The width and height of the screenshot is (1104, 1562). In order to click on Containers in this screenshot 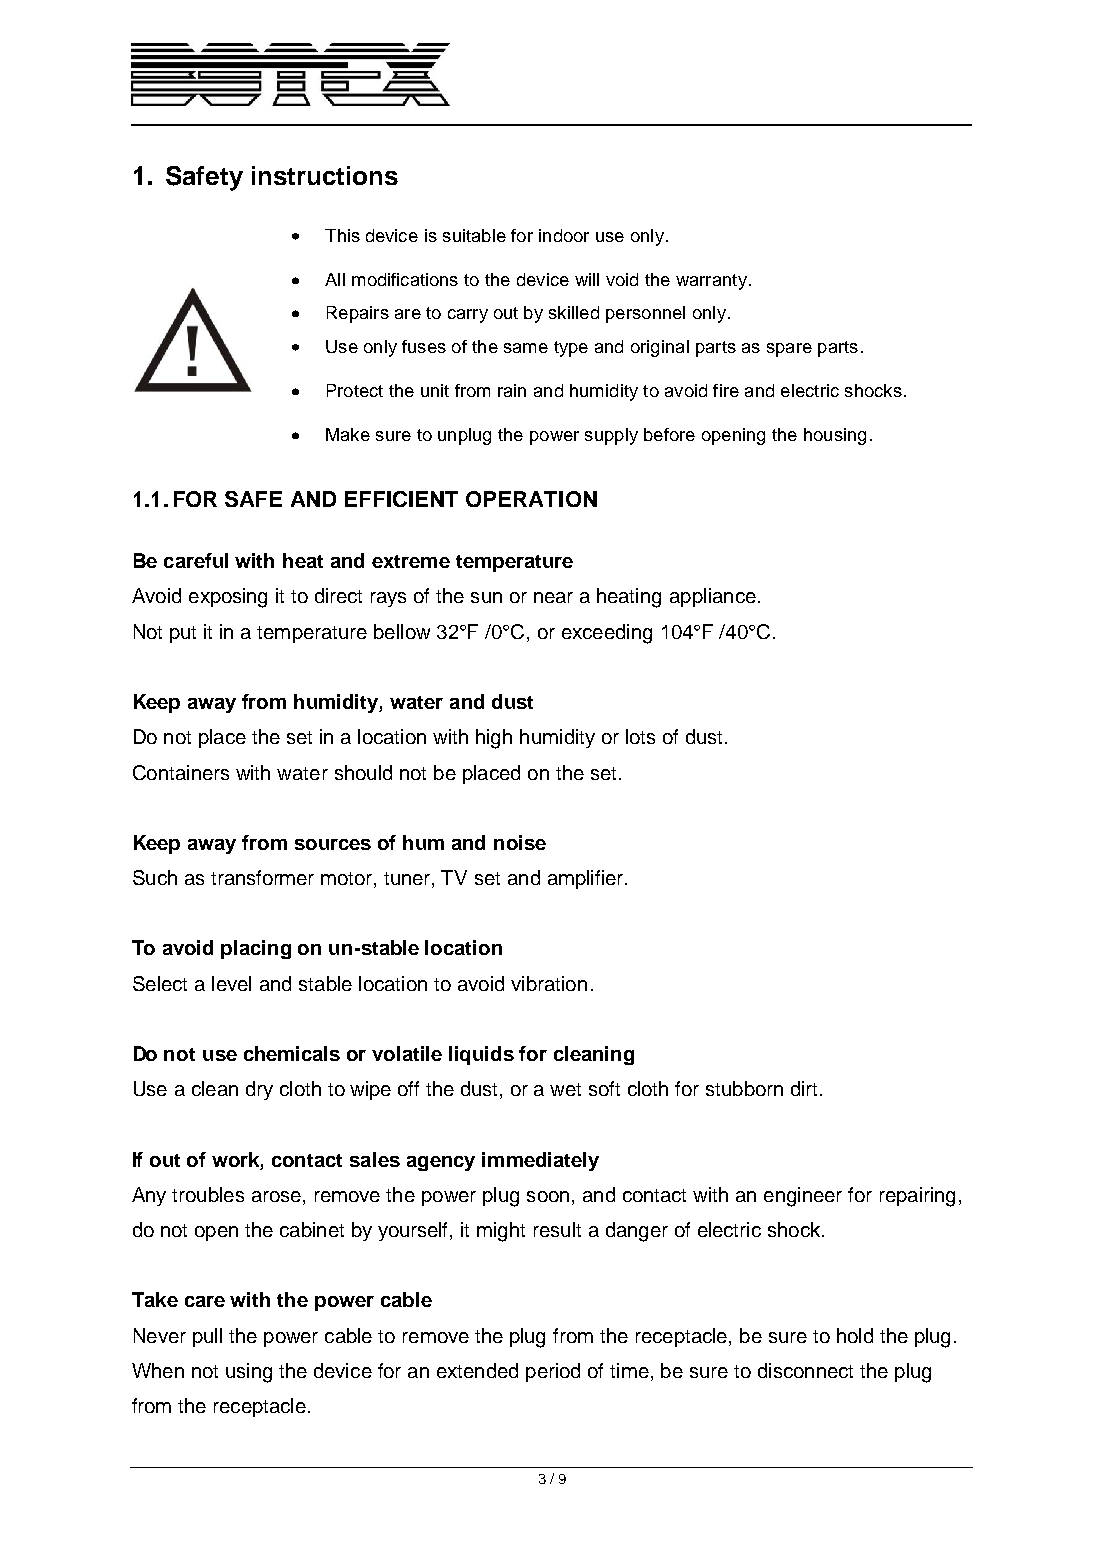, I will do `click(181, 772)`.
